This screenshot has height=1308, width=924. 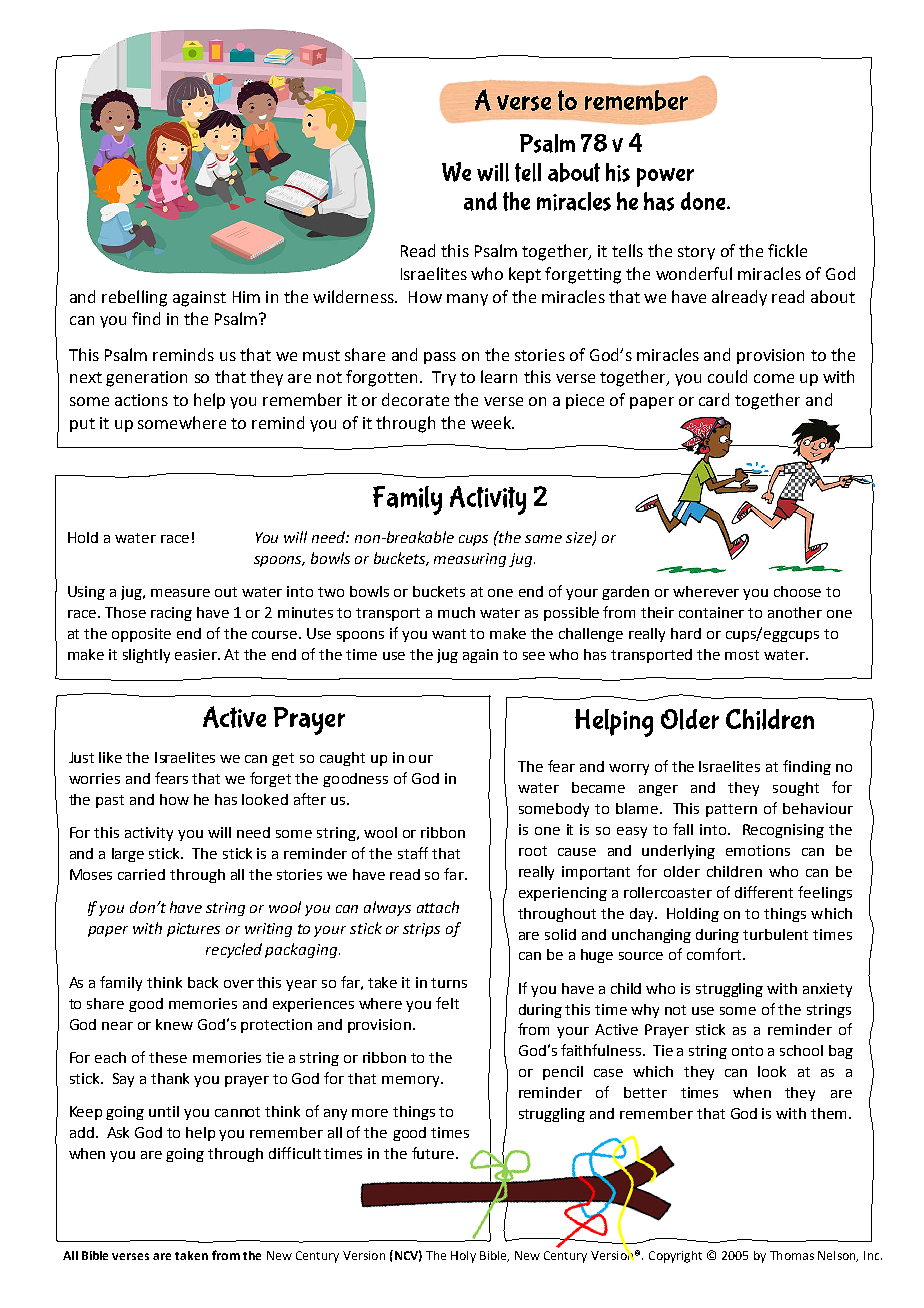 What do you see at coordinates (764, 892) in the screenshot?
I see `different` at bounding box center [764, 892].
